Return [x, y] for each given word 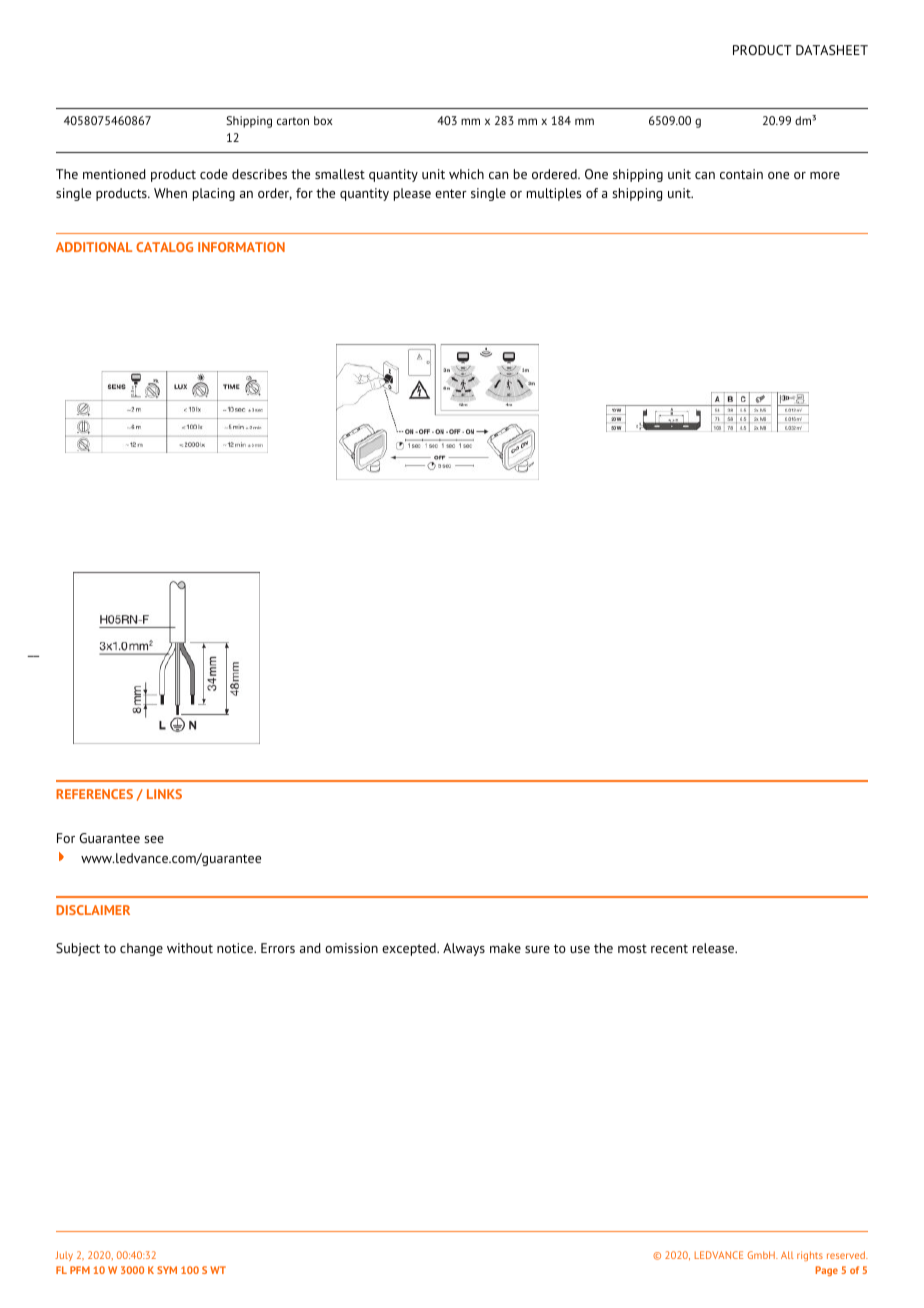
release [715, 948]
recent [669, 948]
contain [741, 174]
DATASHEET [832, 50]
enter [451, 193]
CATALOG [164, 247]
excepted [410, 949]
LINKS [164, 794]
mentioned [114, 174]
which [466, 174]
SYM [167, 1270]
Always [464, 949]
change [141, 949]
